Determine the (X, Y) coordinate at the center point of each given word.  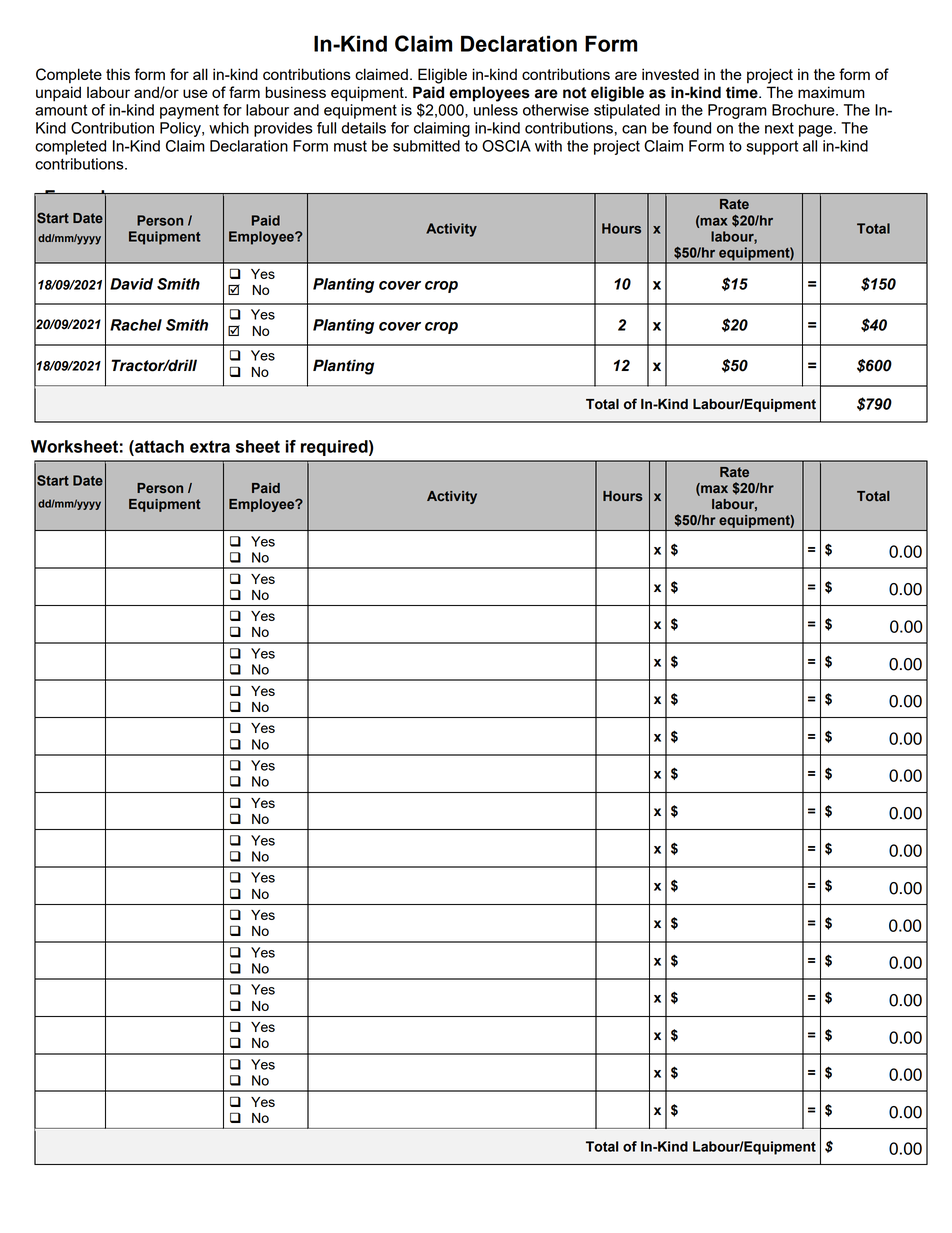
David (131, 284)
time (743, 92)
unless (496, 110)
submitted (426, 146)
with (548, 146)
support (772, 147)
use (195, 93)
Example (80, 199)
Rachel (136, 325)
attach (158, 446)
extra (210, 447)
